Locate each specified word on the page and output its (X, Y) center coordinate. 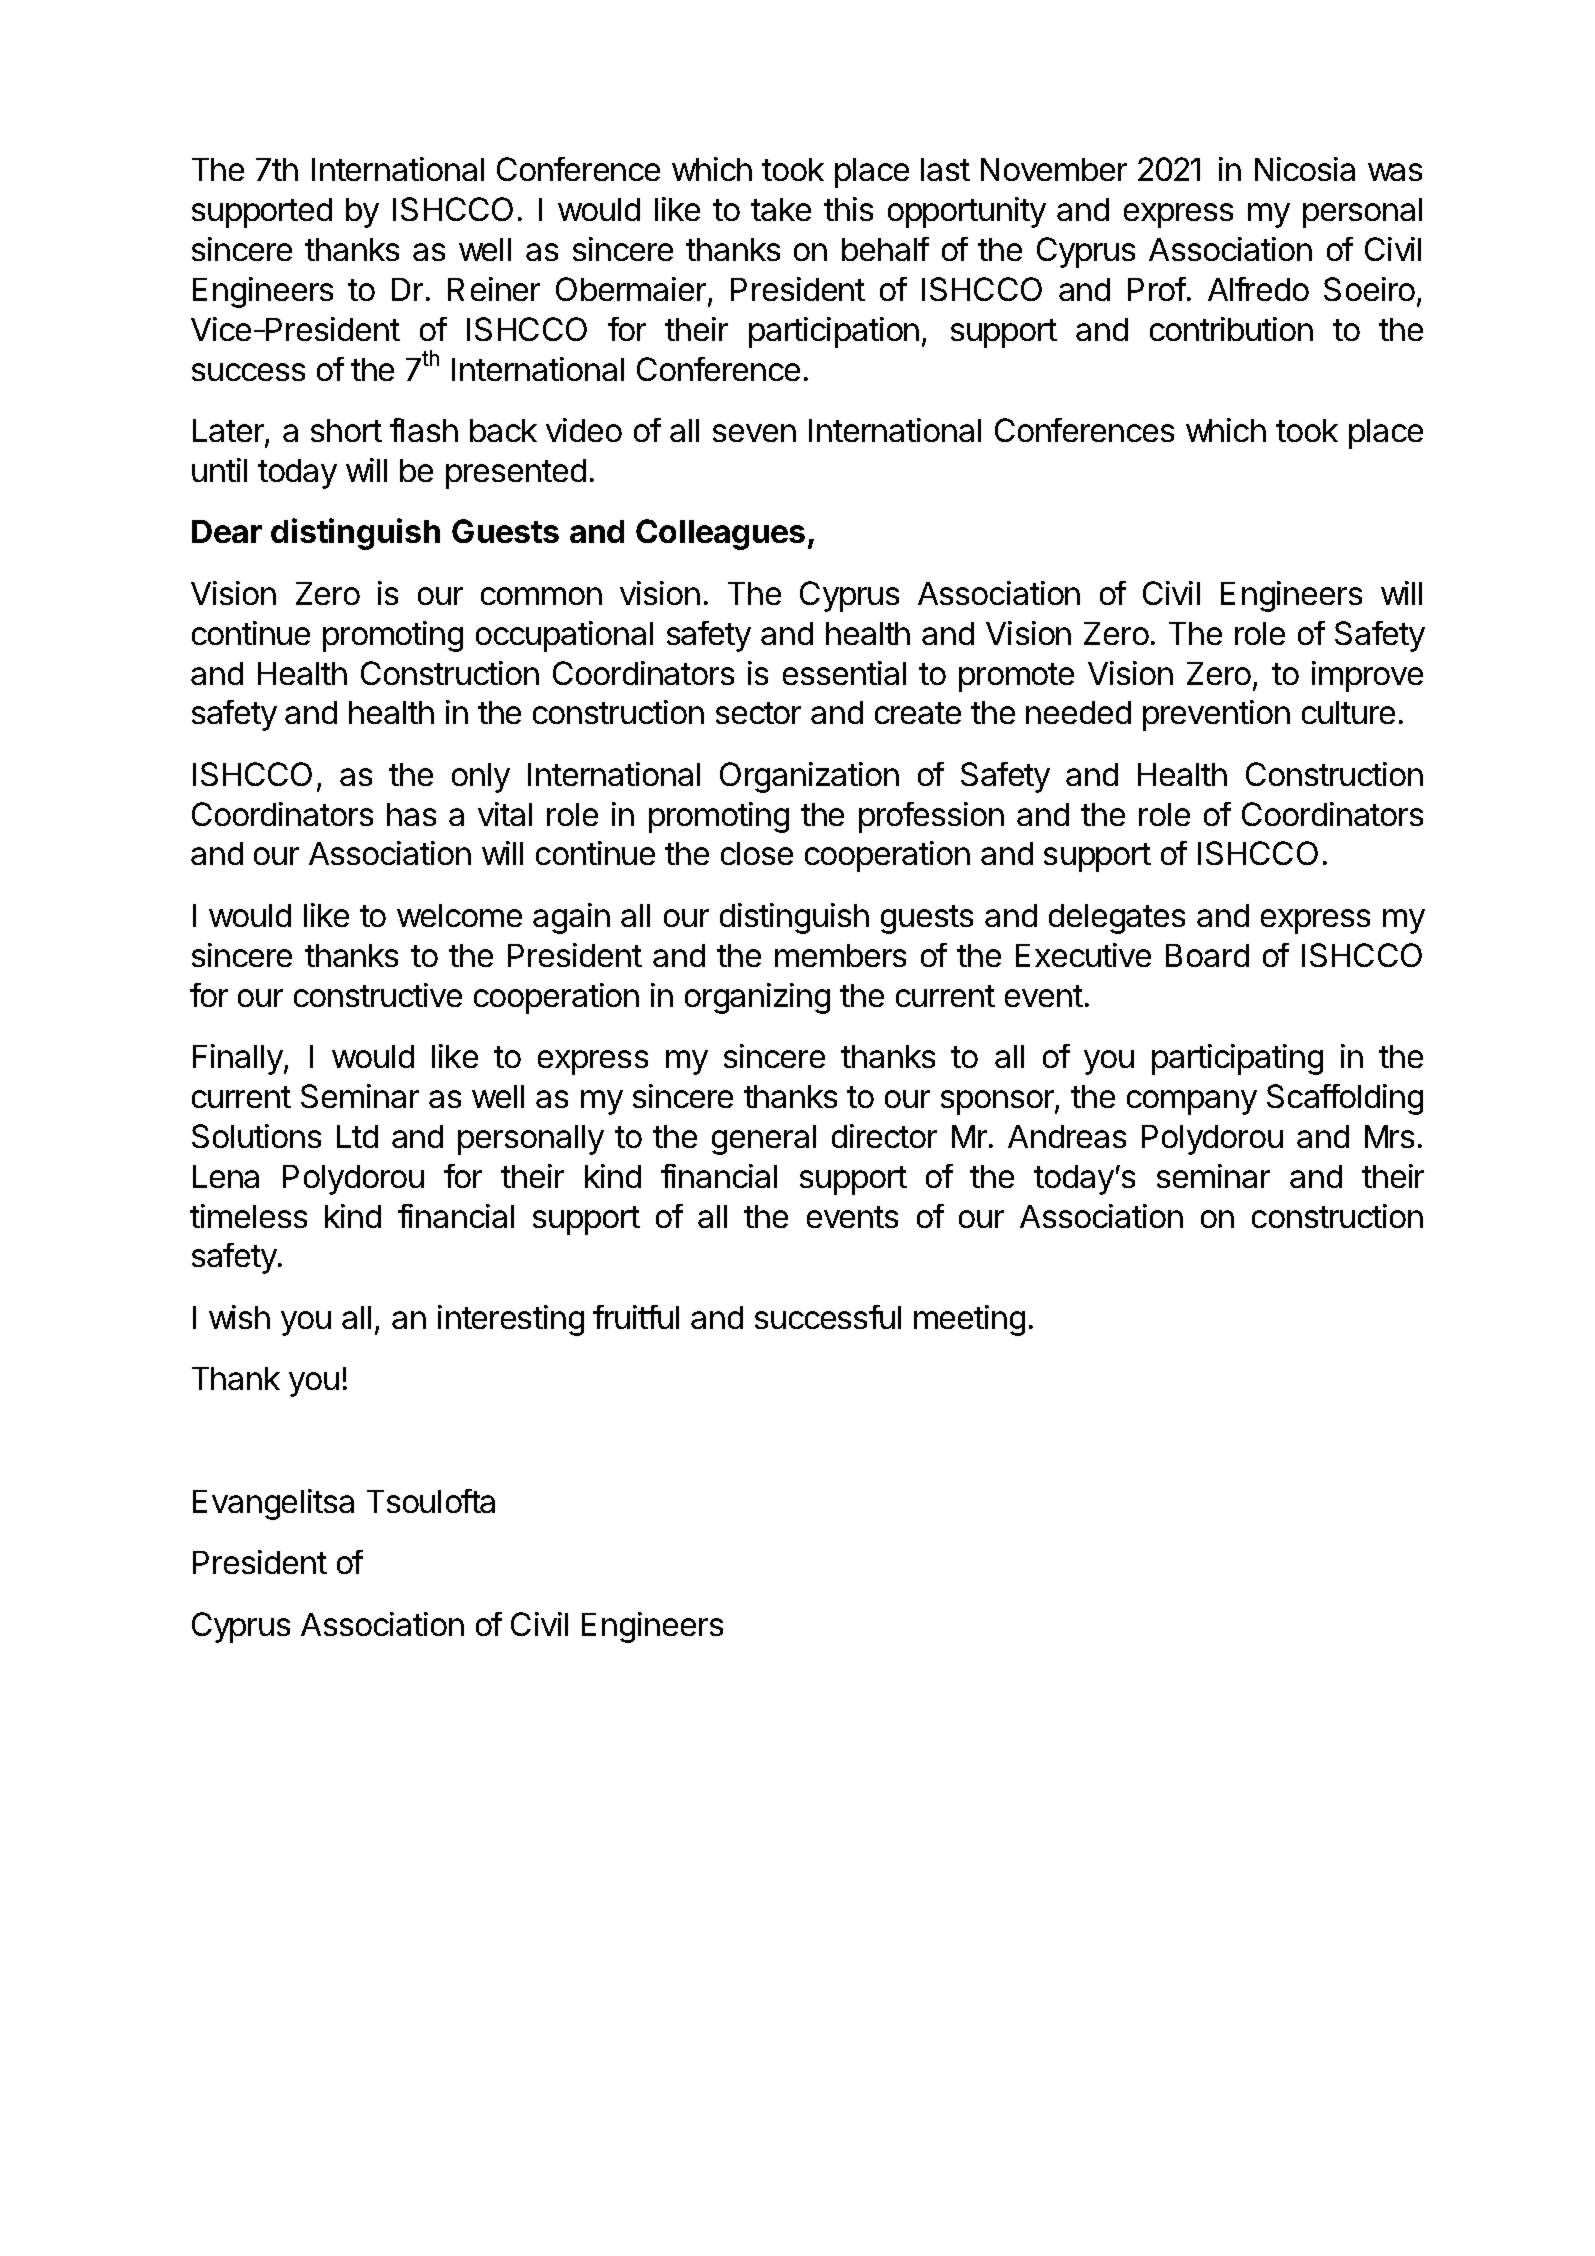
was (1395, 172)
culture (1348, 712)
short (346, 430)
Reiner (494, 289)
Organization (809, 777)
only (481, 778)
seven (754, 433)
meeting (969, 1320)
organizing (757, 998)
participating (1237, 1059)
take (781, 209)
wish (239, 1317)
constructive (378, 995)
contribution (1231, 329)
